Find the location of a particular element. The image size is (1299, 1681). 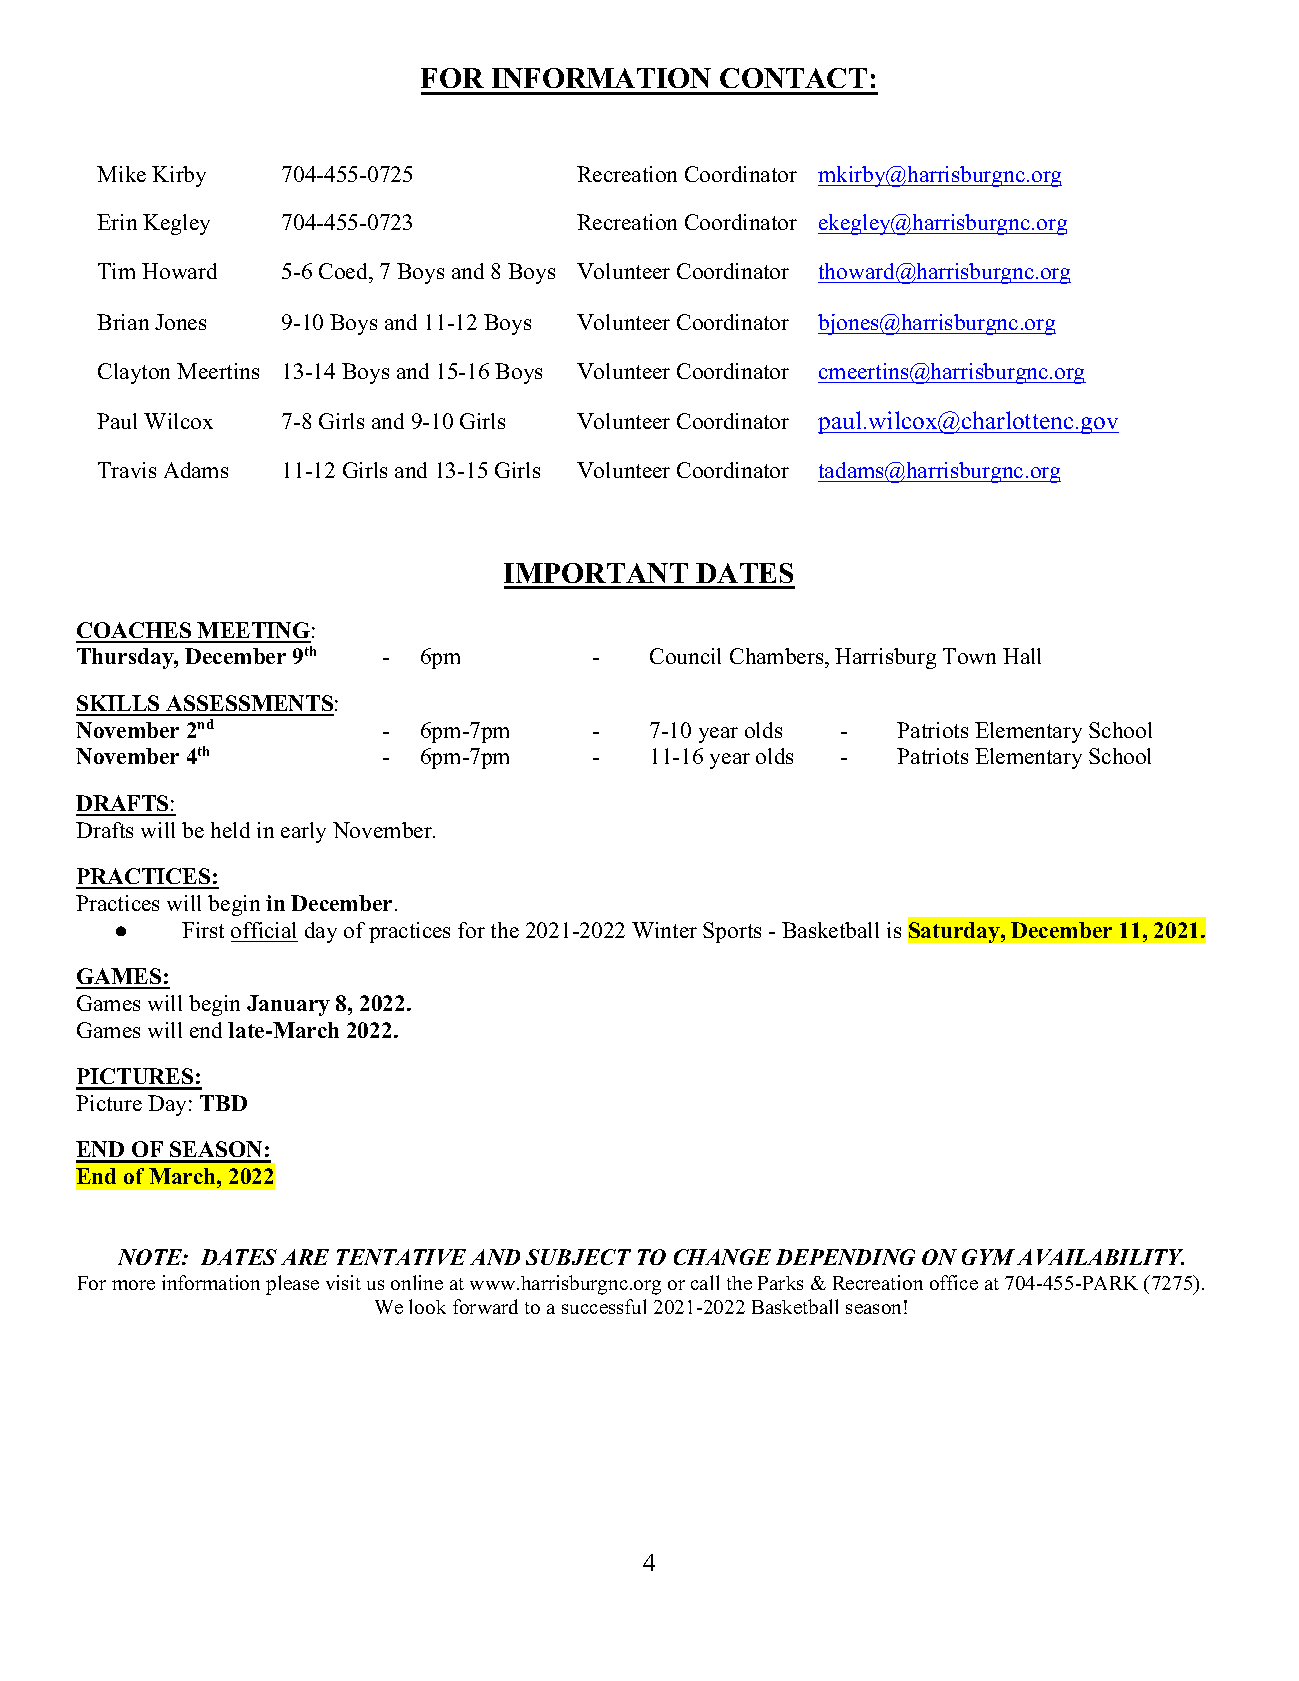

Town is located at coordinates (969, 656).
